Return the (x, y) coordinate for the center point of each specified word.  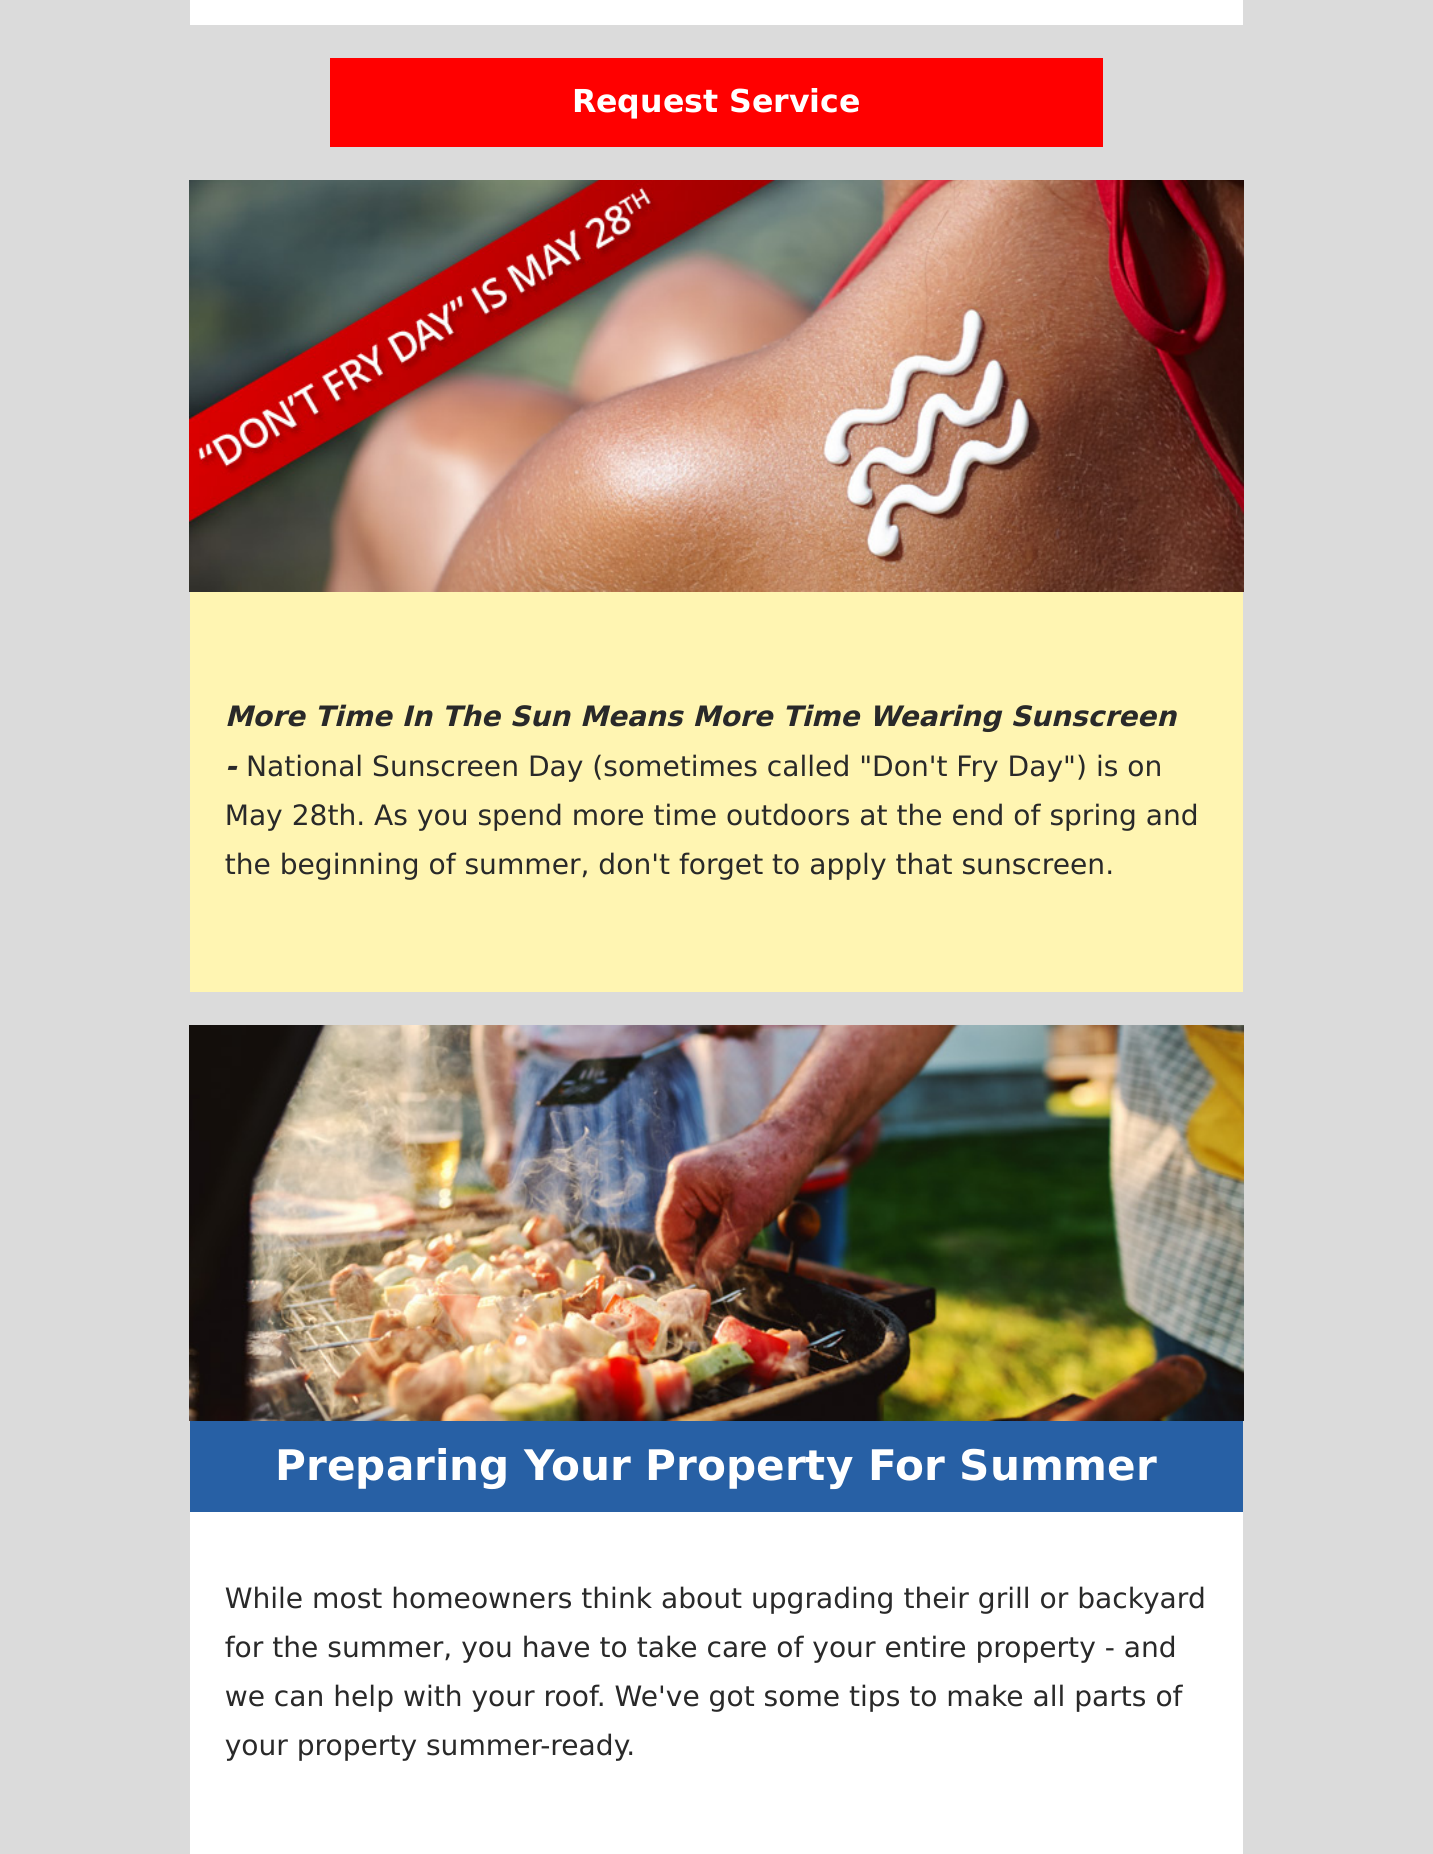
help (364, 1698)
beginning (349, 866)
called (808, 765)
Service (795, 100)
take (666, 1646)
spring (1093, 817)
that (924, 863)
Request (646, 104)
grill (1003, 1600)
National (305, 765)
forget (721, 866)
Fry (978, 768)
